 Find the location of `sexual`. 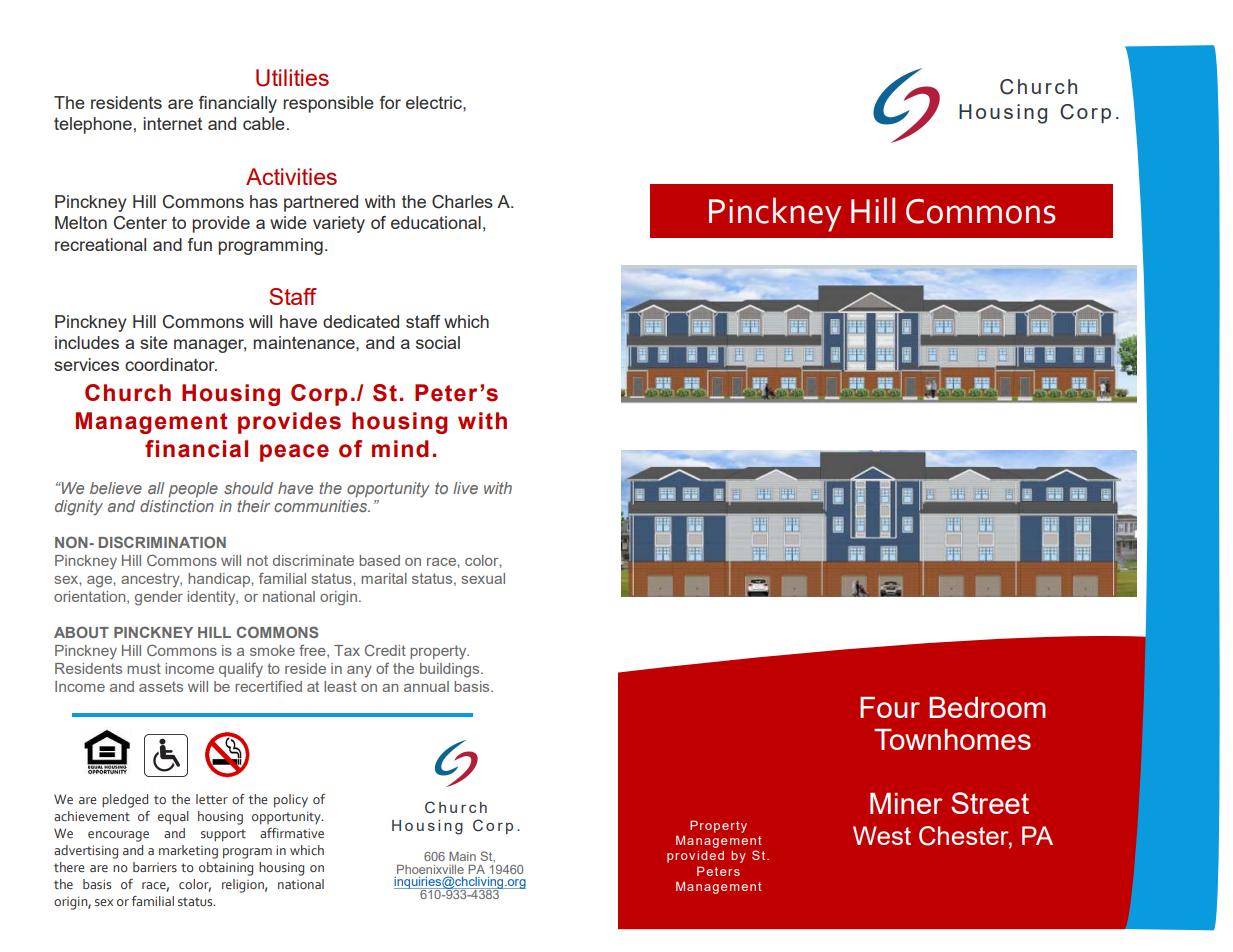

sexual is located at coordinates (483, 578).
